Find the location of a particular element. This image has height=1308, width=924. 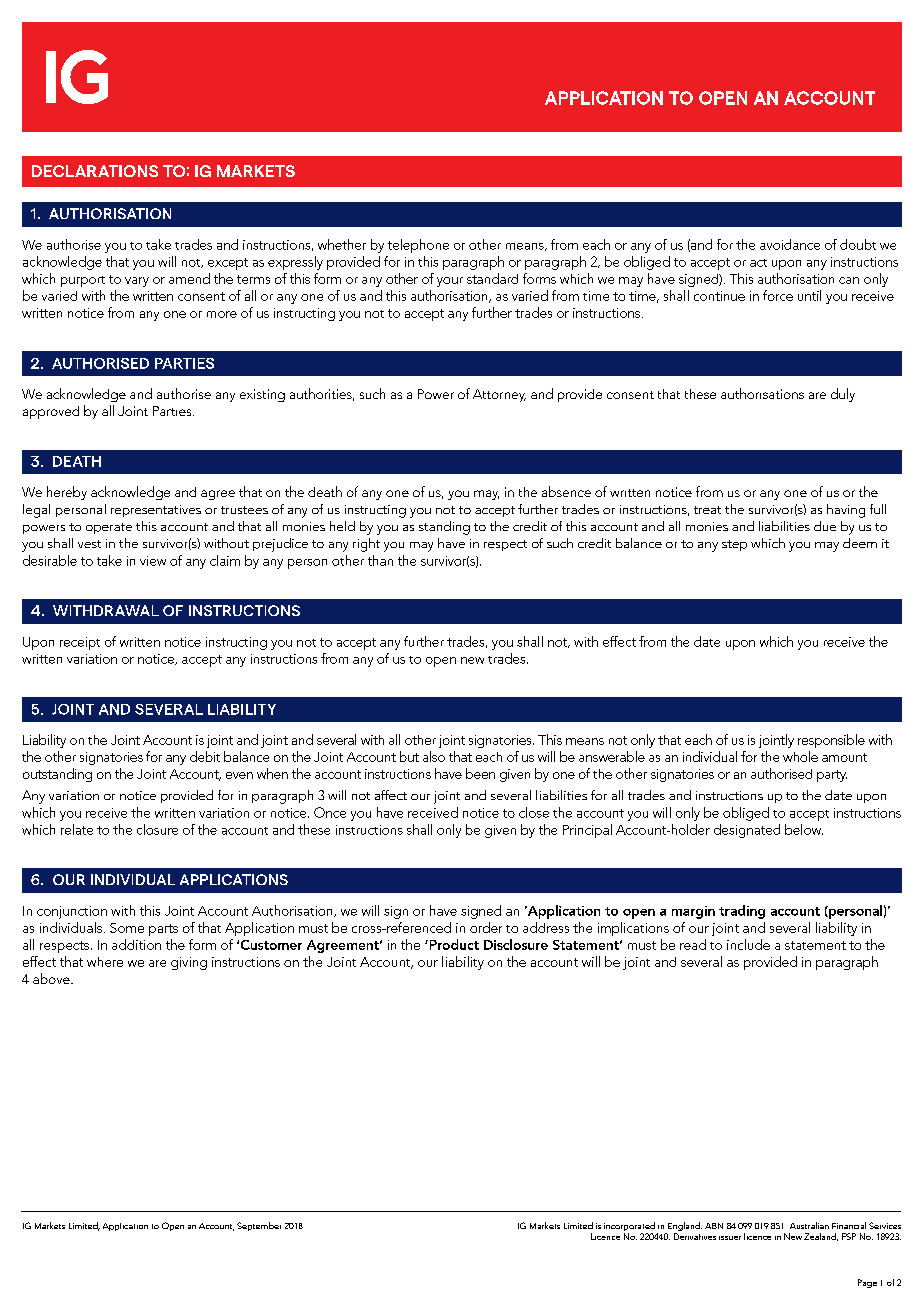

also is located at coordinates (434, 756).
